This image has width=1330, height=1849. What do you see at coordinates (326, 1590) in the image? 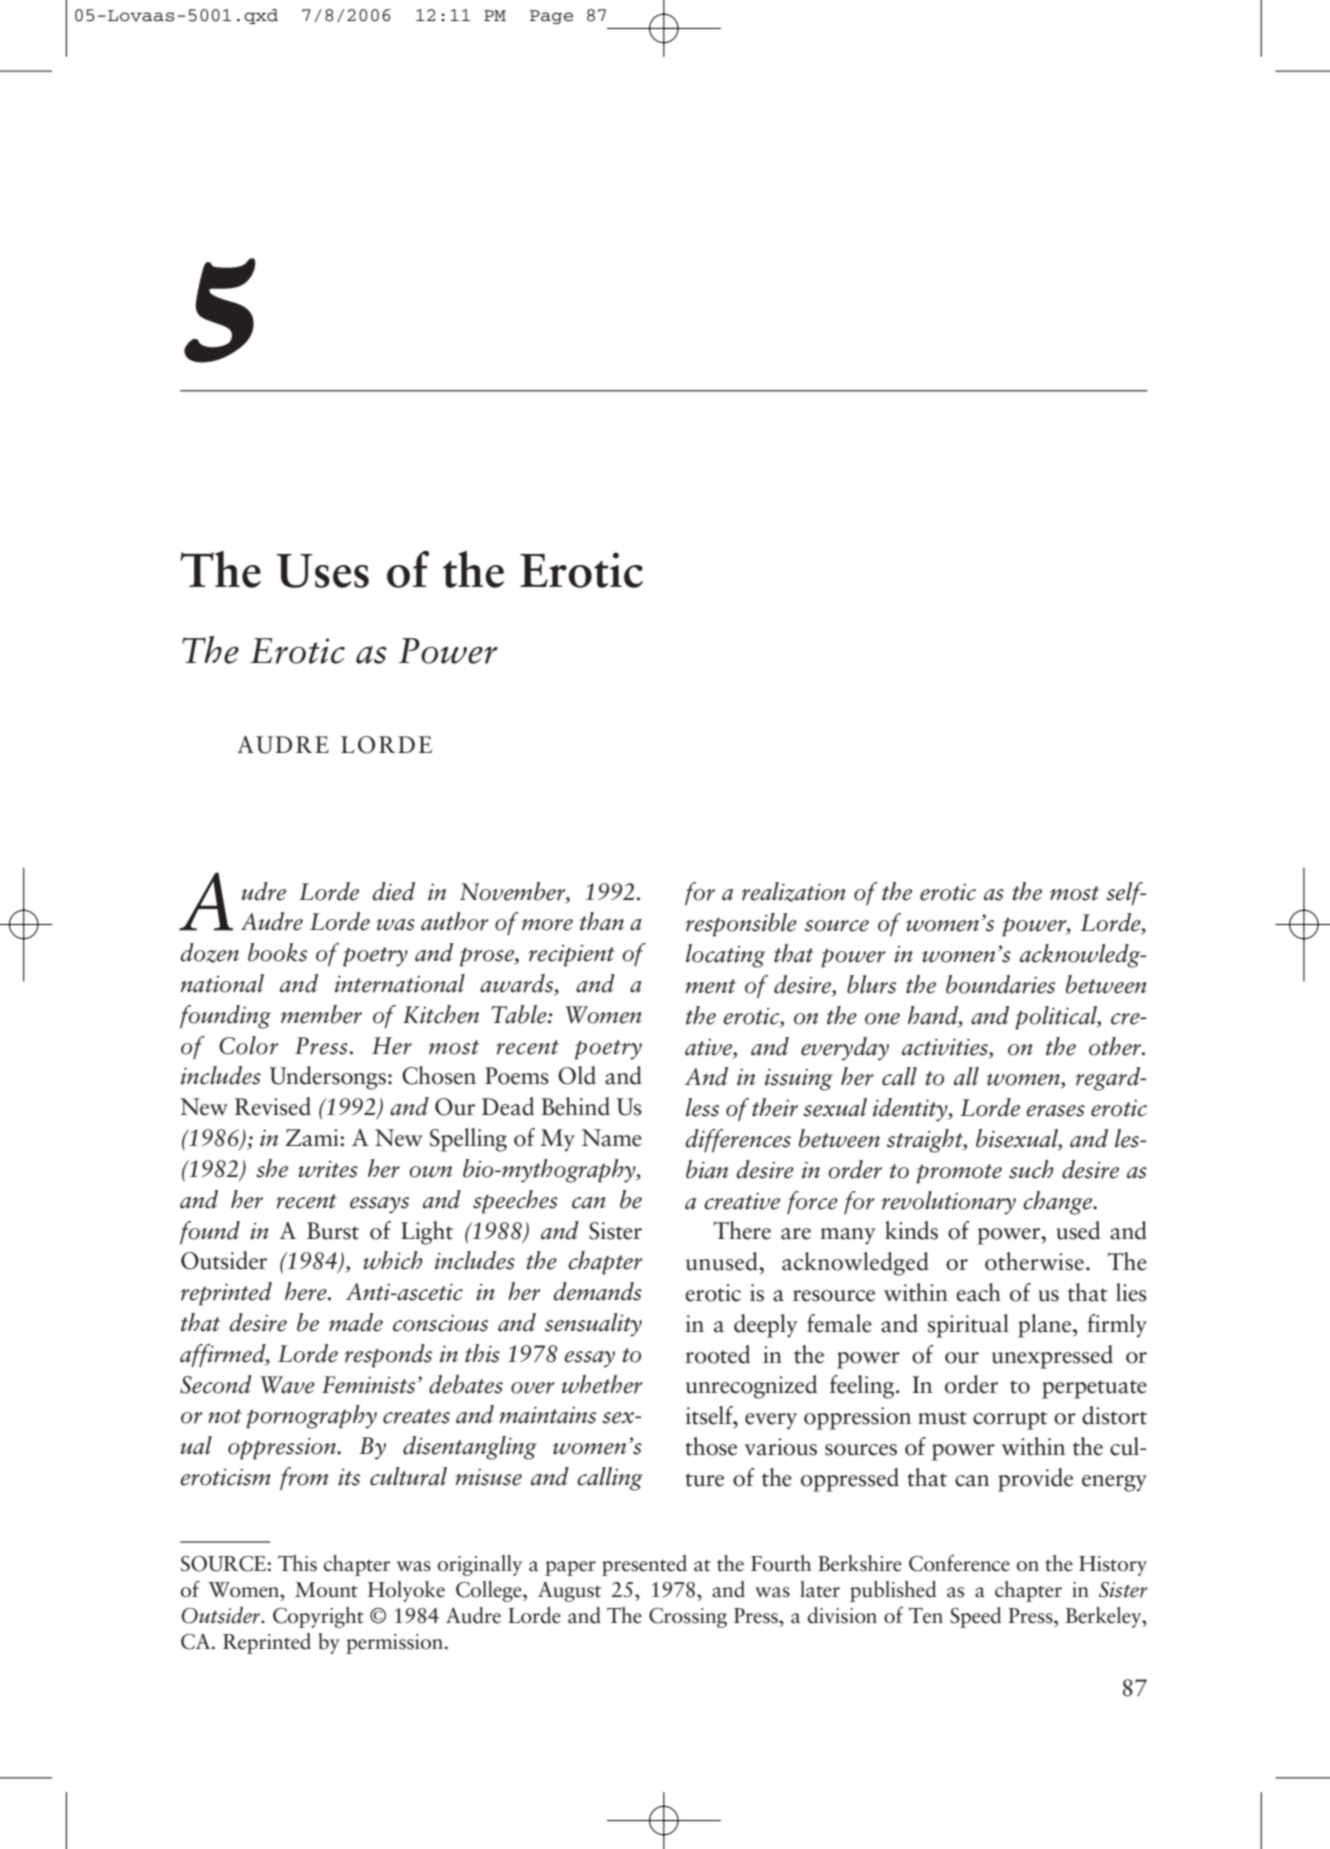
I see `Mount` at bounding box center [326, 1590].
